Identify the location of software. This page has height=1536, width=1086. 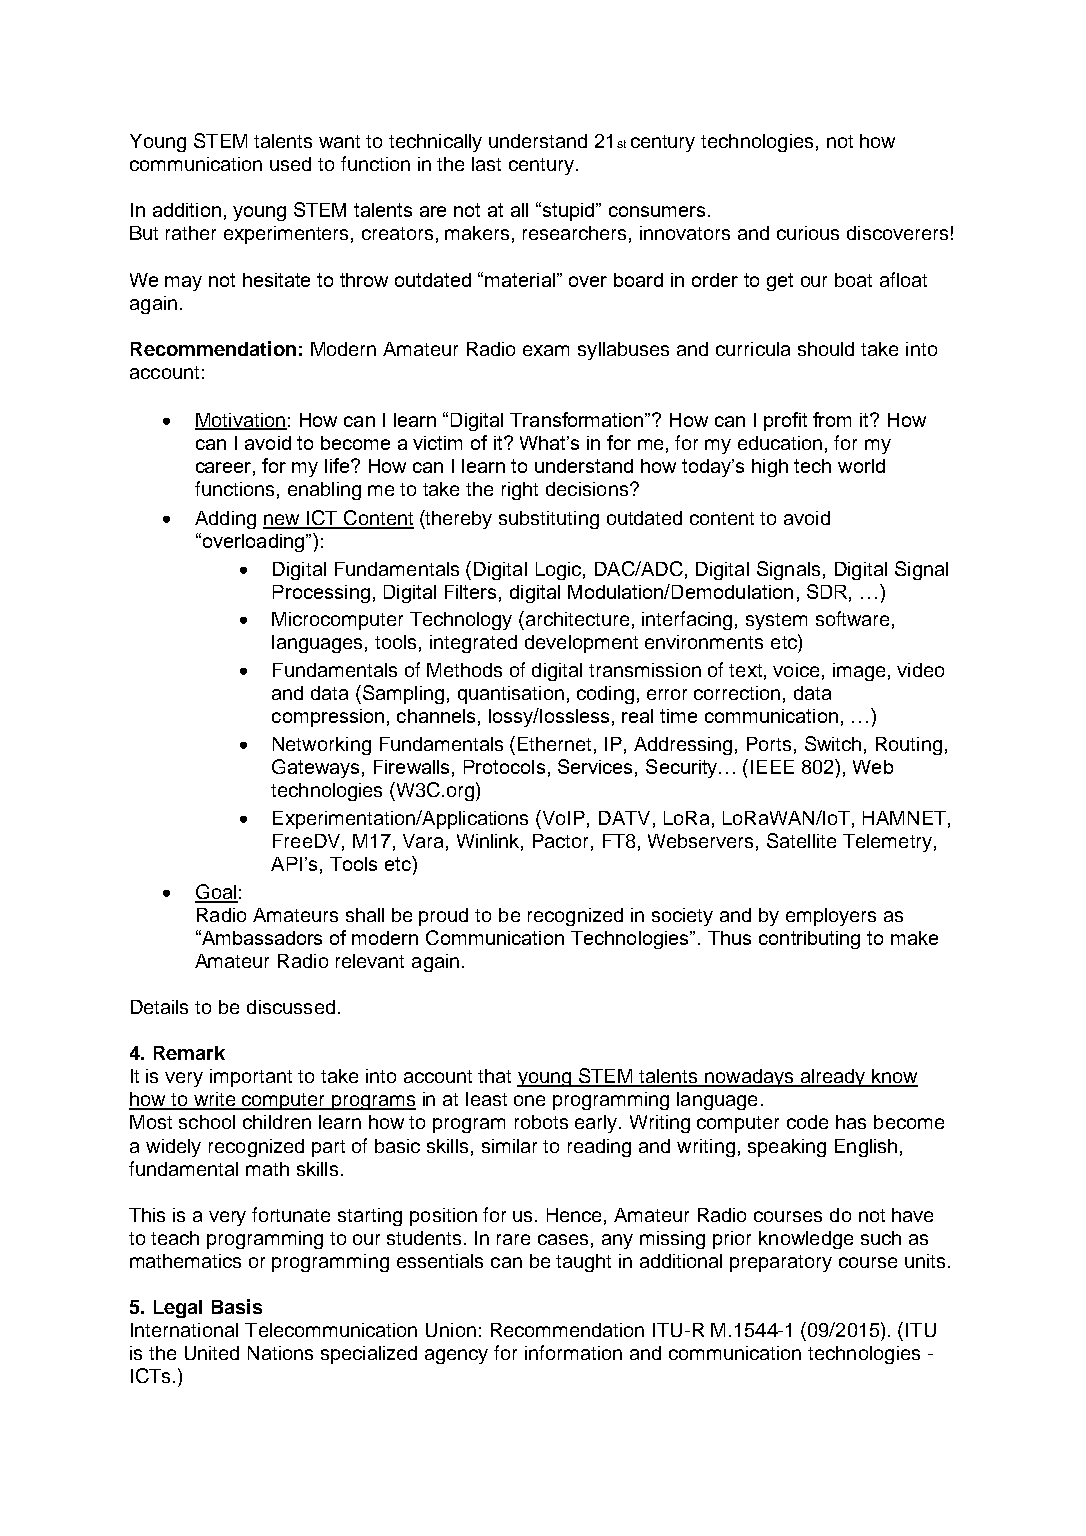
(852, 618).
